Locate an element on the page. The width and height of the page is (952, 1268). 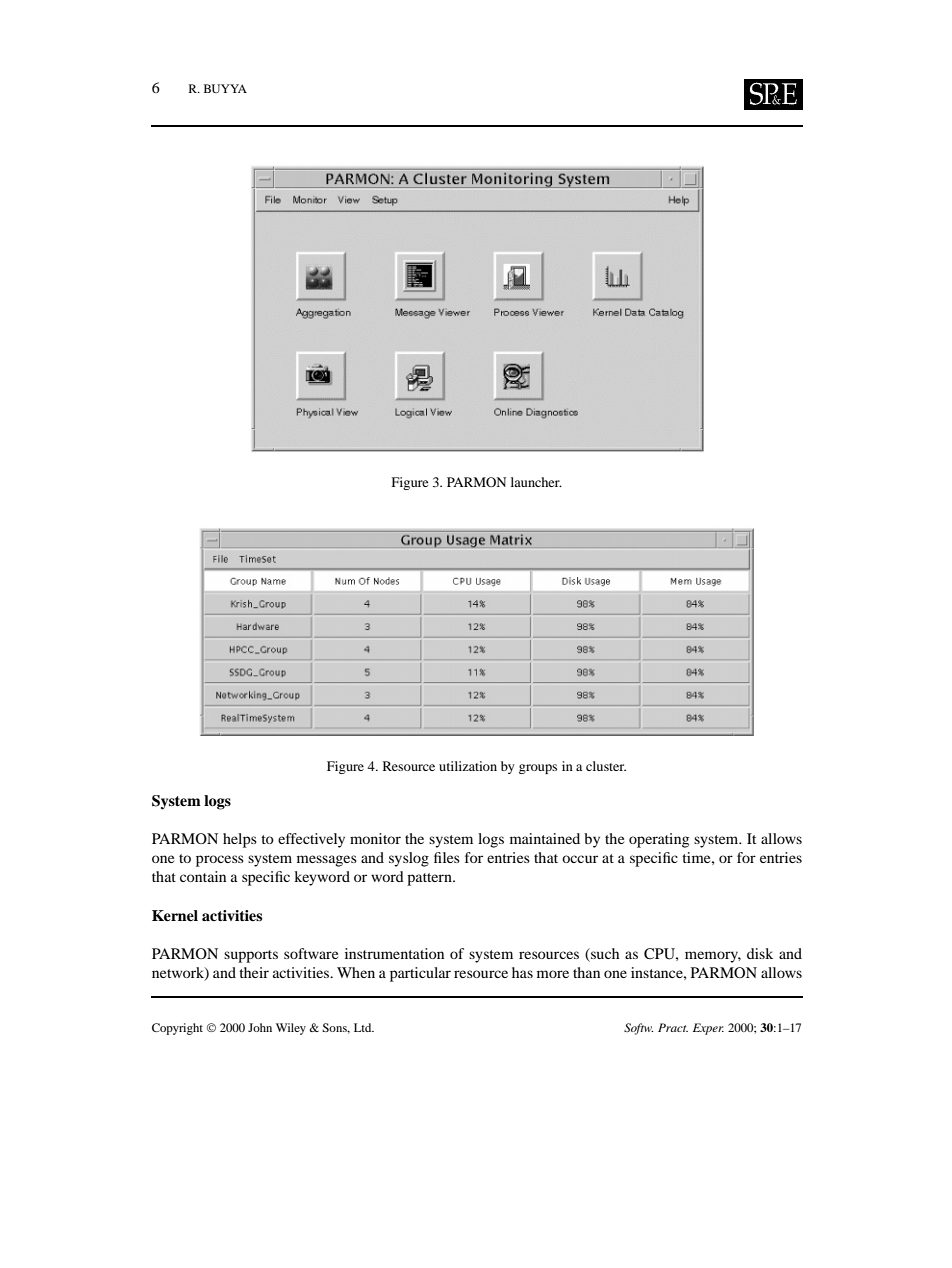
utilization is located at coordinates (468, 766).
